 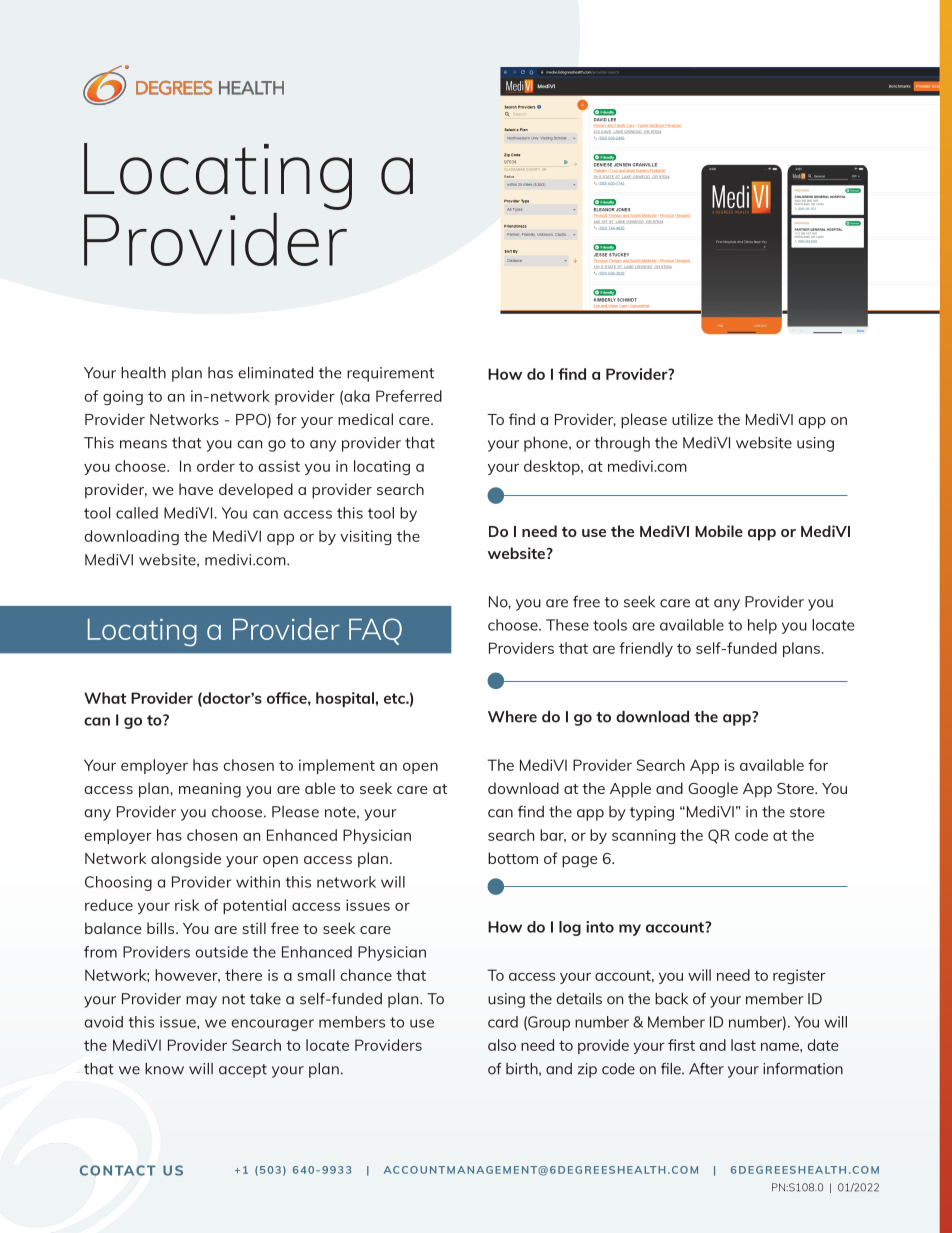 What do you see at coordinates (713, 790) in the image?
I see `Google` at bounding box center [713, 790].
